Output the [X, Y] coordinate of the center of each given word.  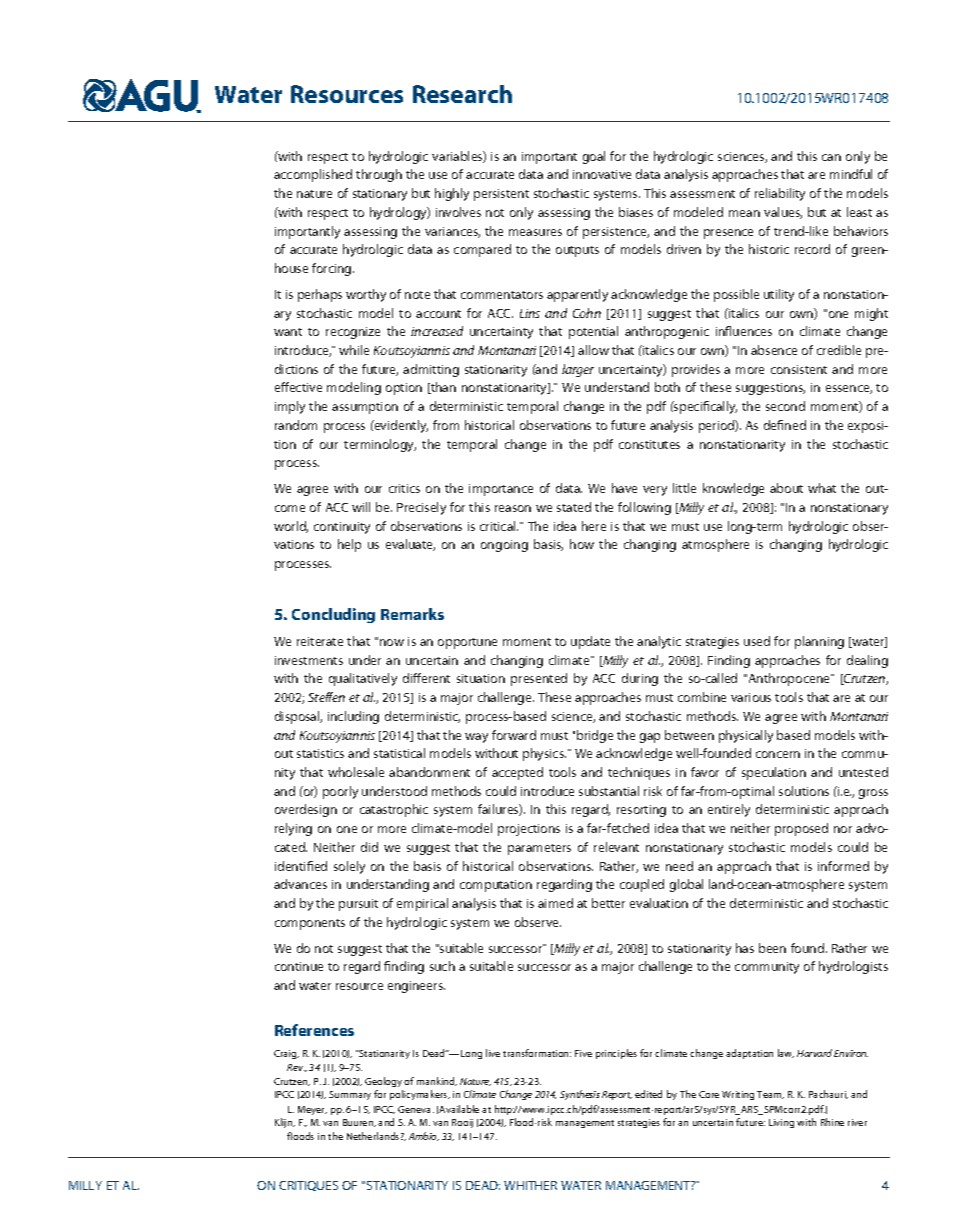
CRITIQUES [308, 1186]
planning [819, 642]
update [590, 642]
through [379, 175]
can [831, 157]
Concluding [333, 615]
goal [594, 157]
